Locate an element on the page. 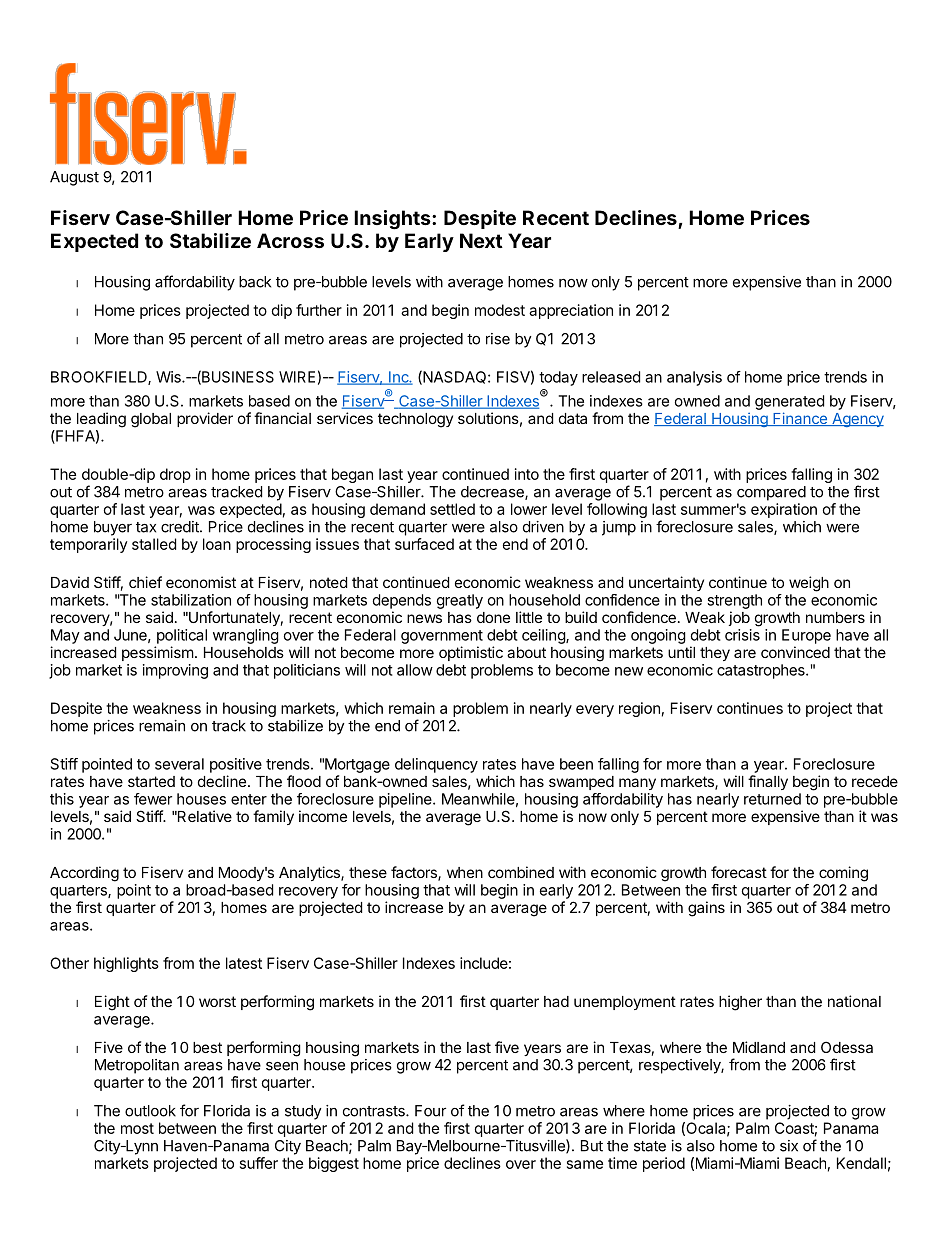  August is located at coordinates (74, 178).
